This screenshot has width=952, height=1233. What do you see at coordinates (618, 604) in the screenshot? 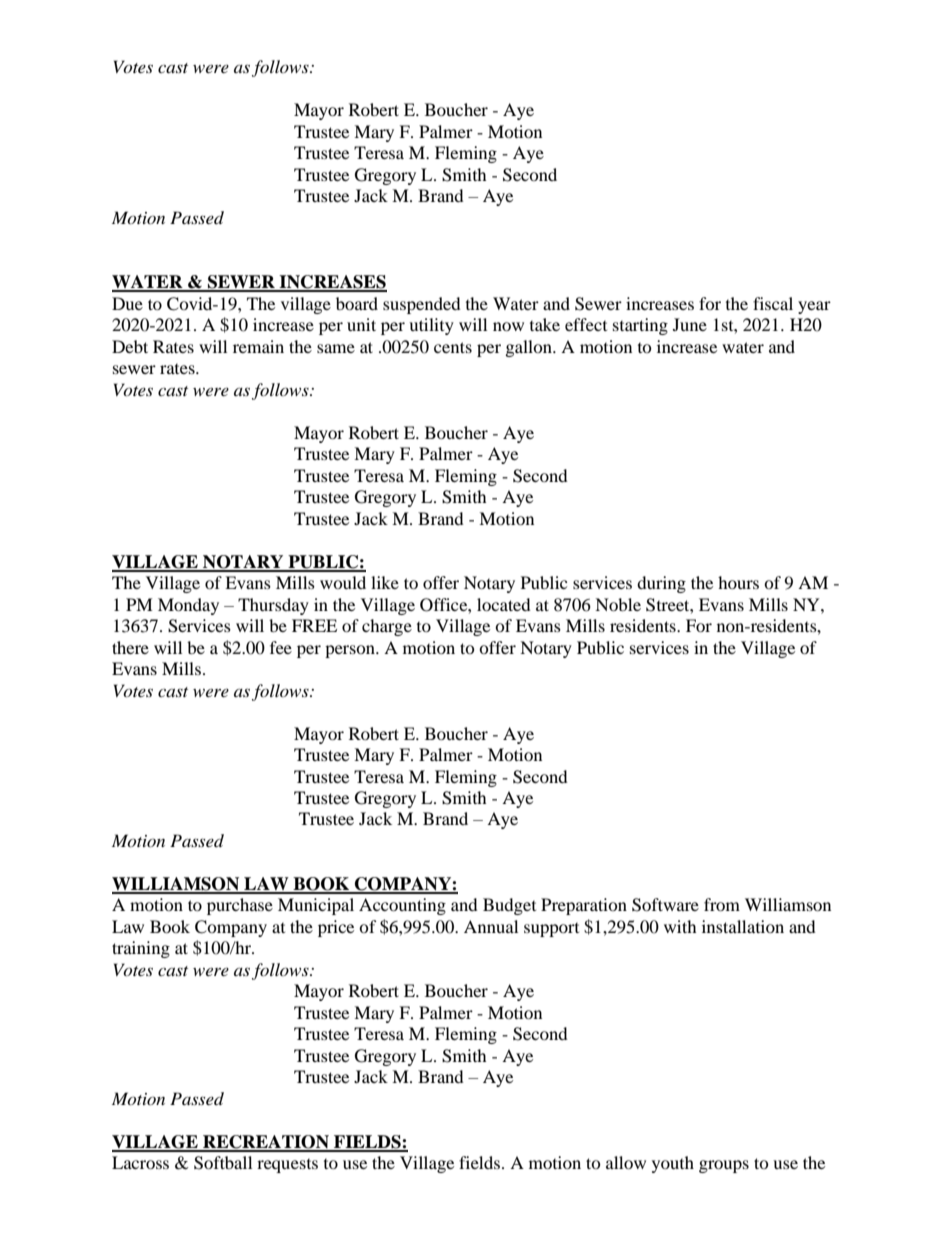
I see `Noble` at bounding box center [618, 604].
